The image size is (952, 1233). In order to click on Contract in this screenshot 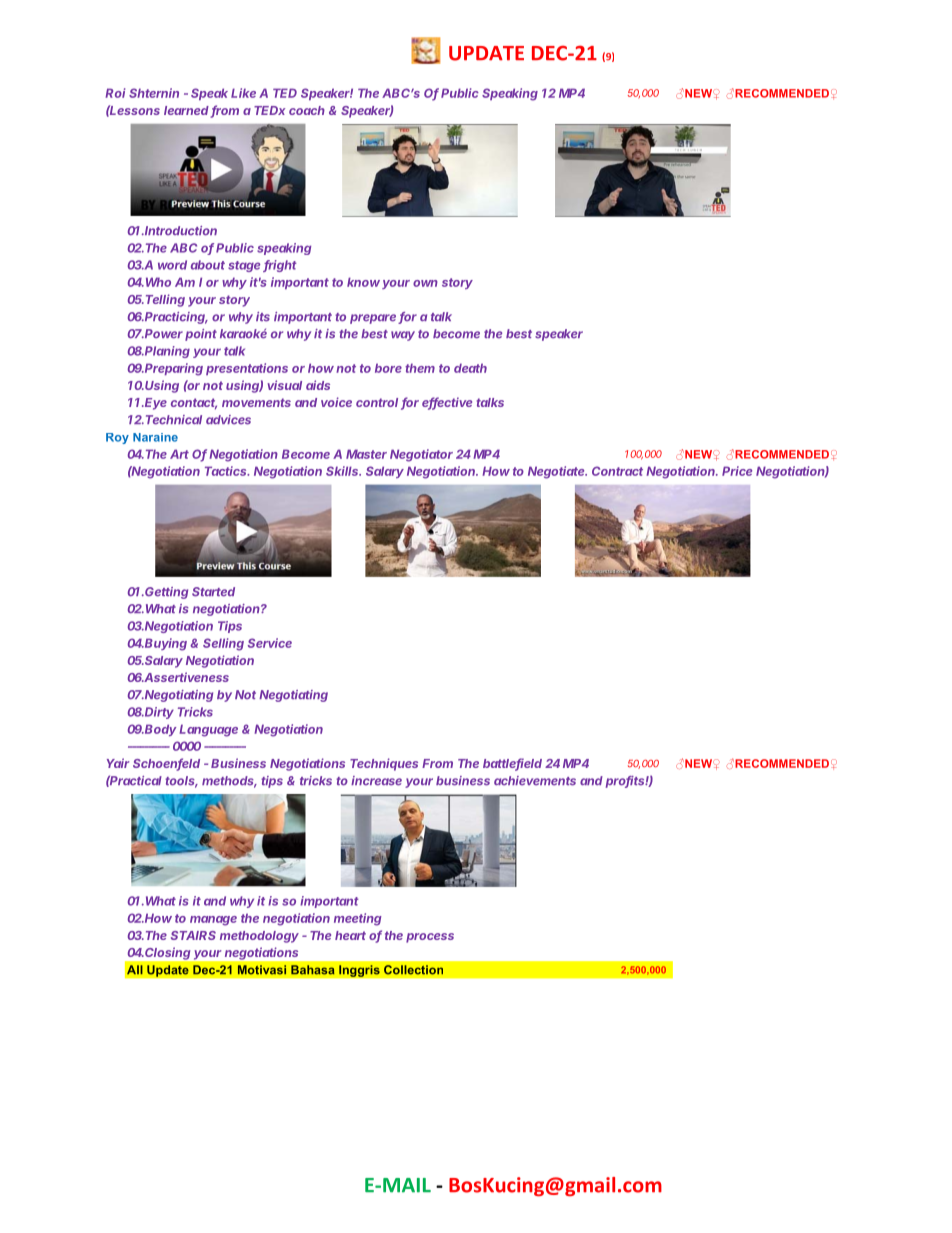, I will do `click(617, 471)`.
